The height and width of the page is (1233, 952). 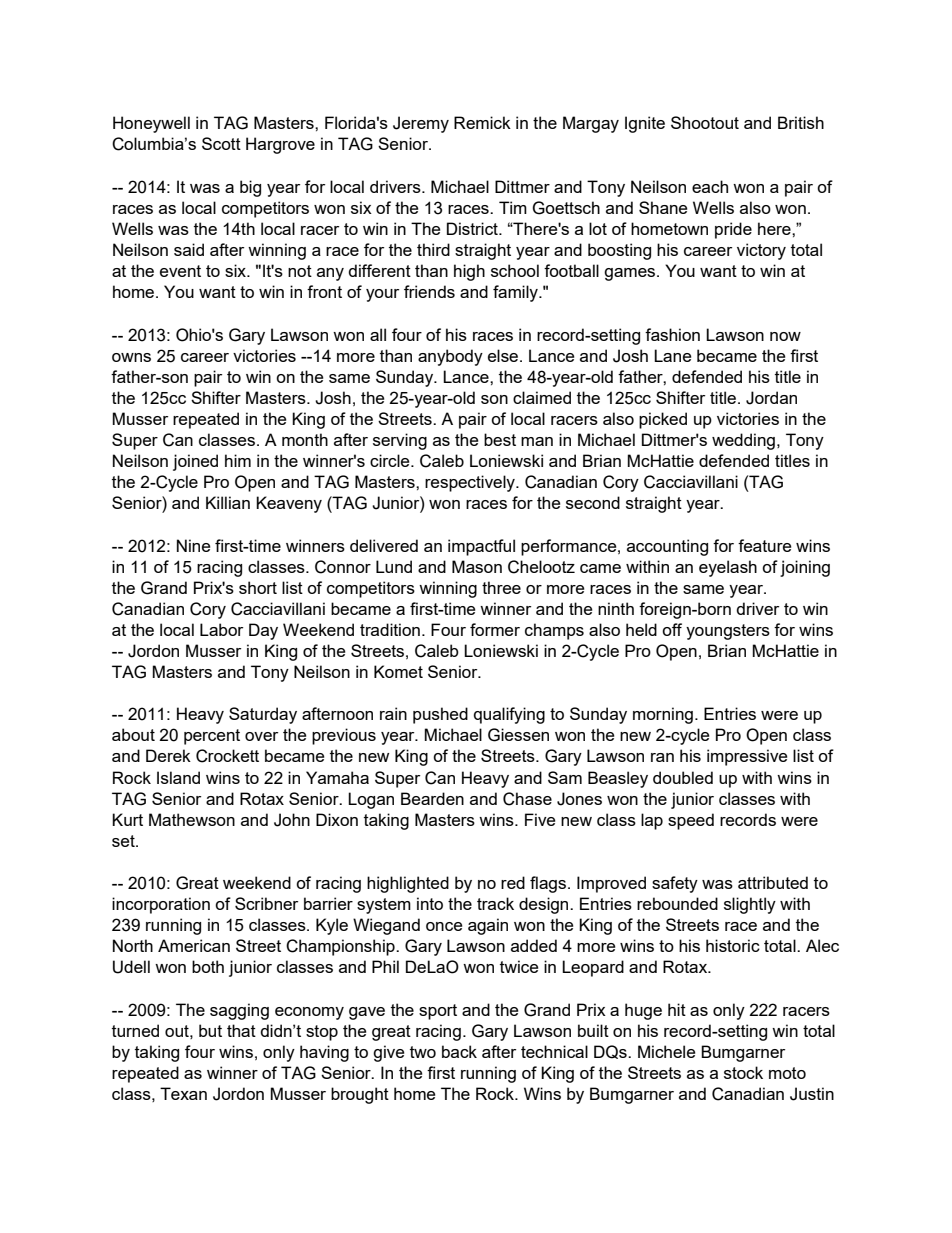 I want to click on morning, so click(x=663, y=715).
